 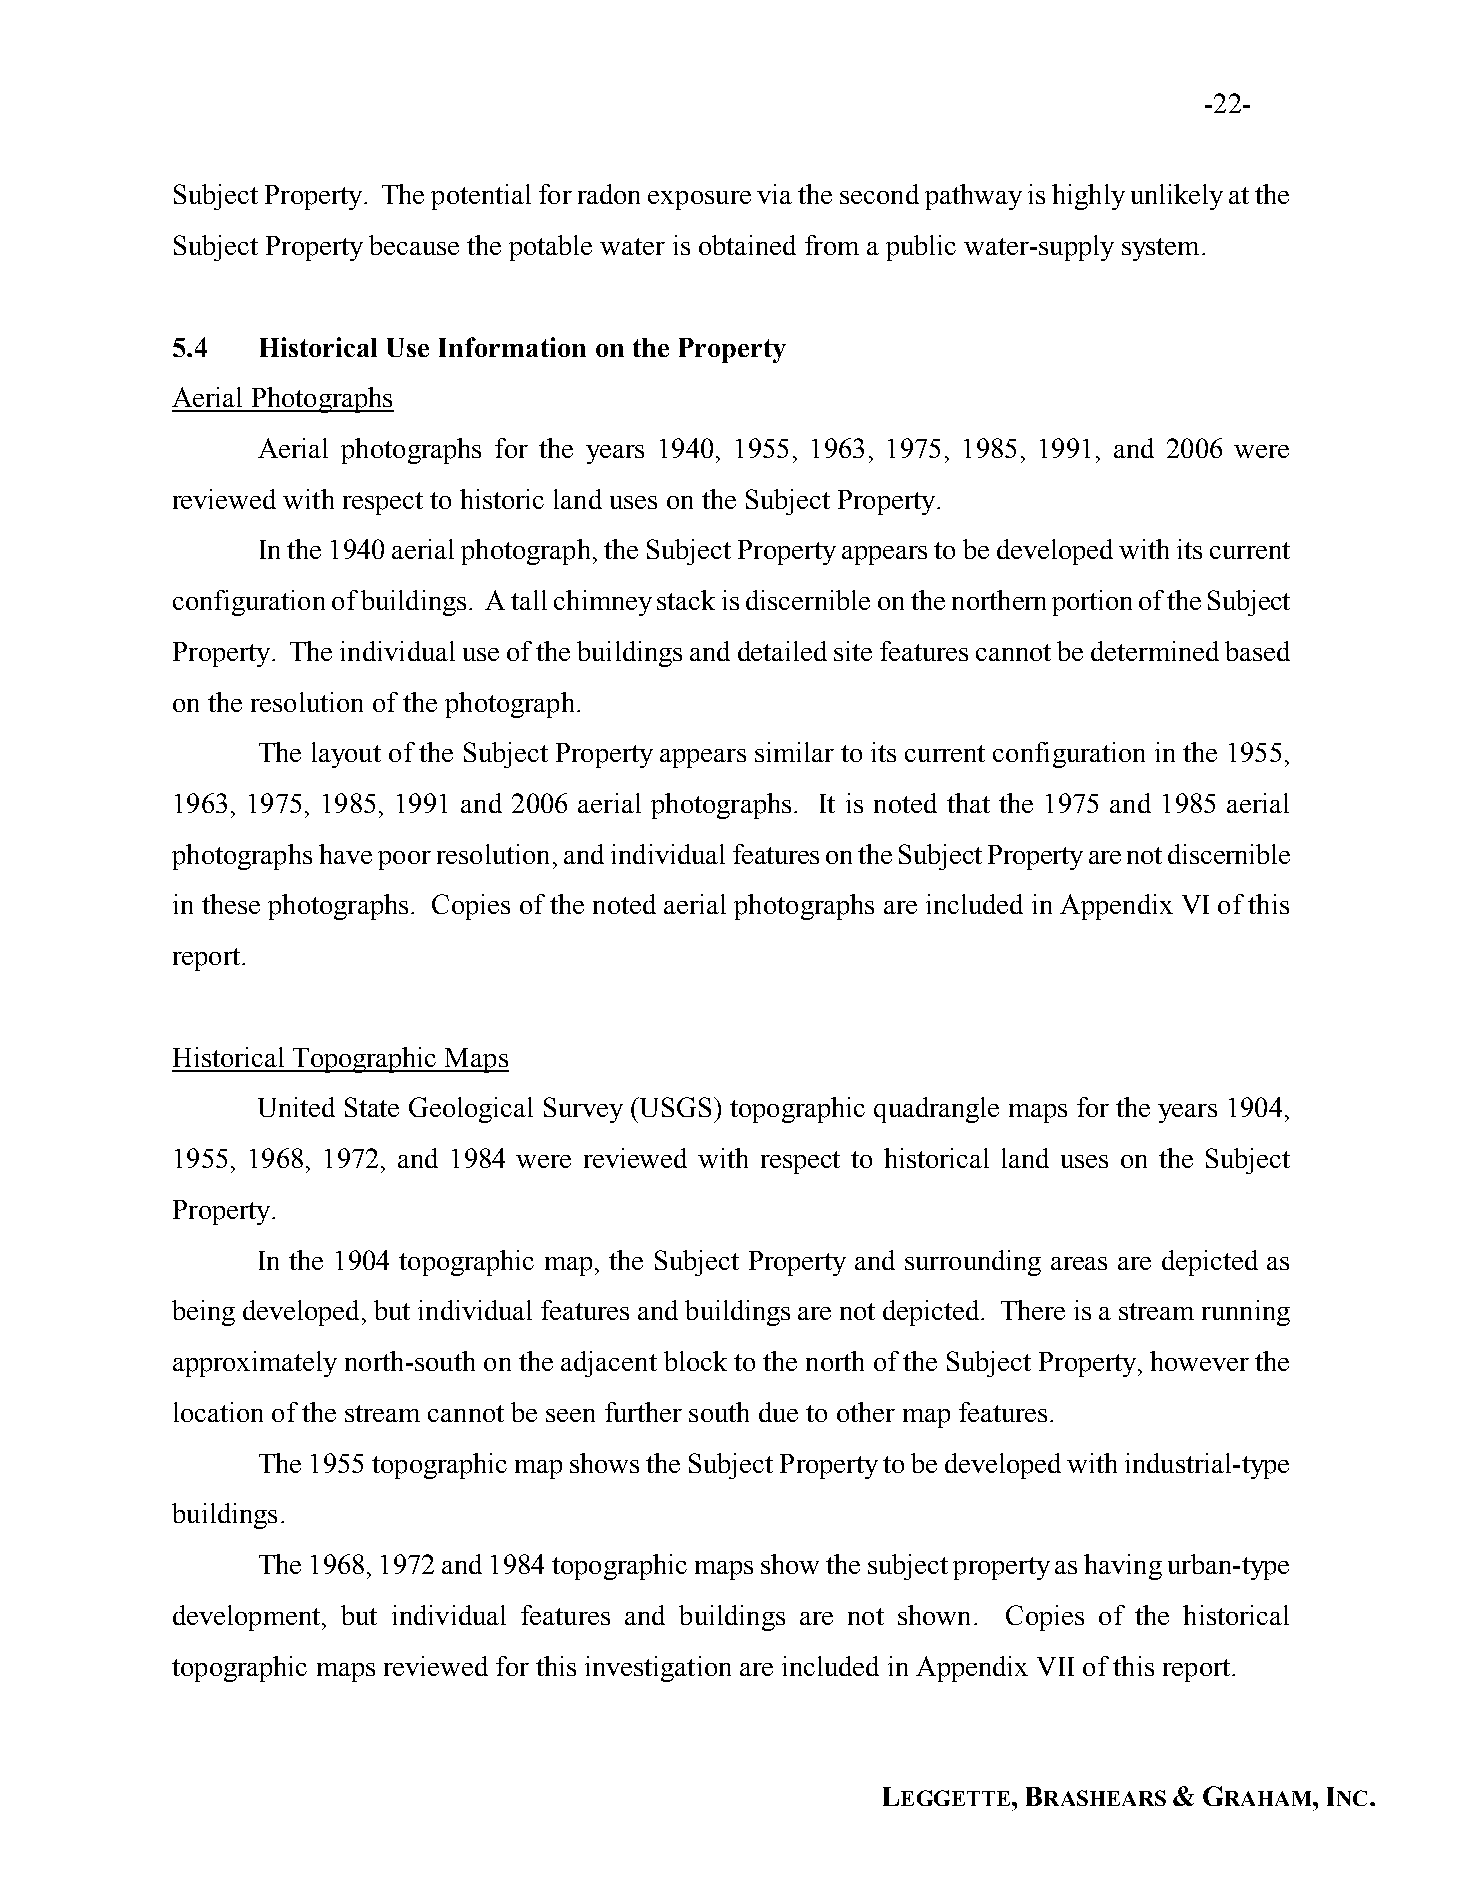 What do you see at coordinates (936, 1110) in the document?
I see `quadrangle` at bounding box center [936, 1110].
